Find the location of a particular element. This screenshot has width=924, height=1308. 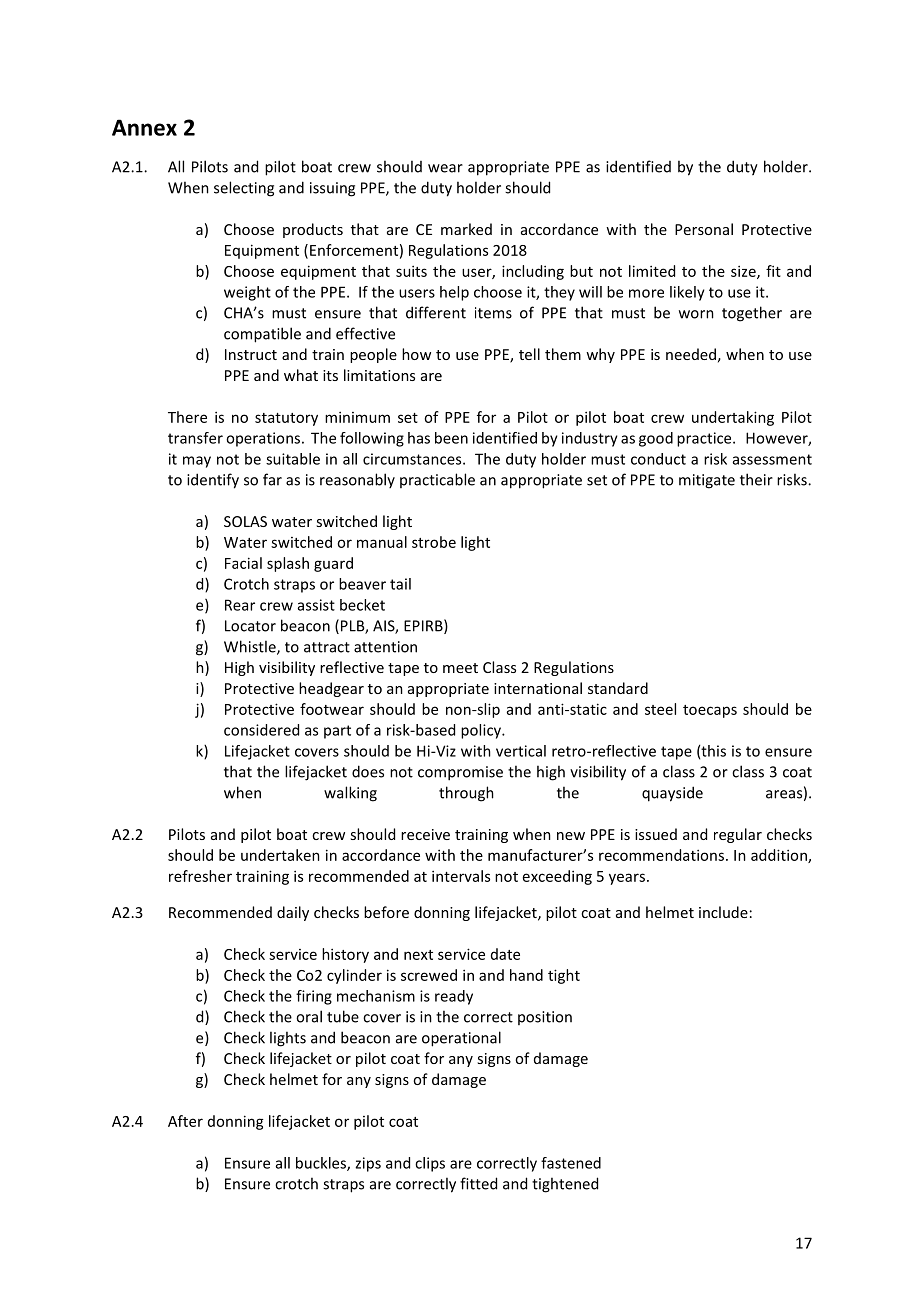

through is located at coordinates (466, 794).
